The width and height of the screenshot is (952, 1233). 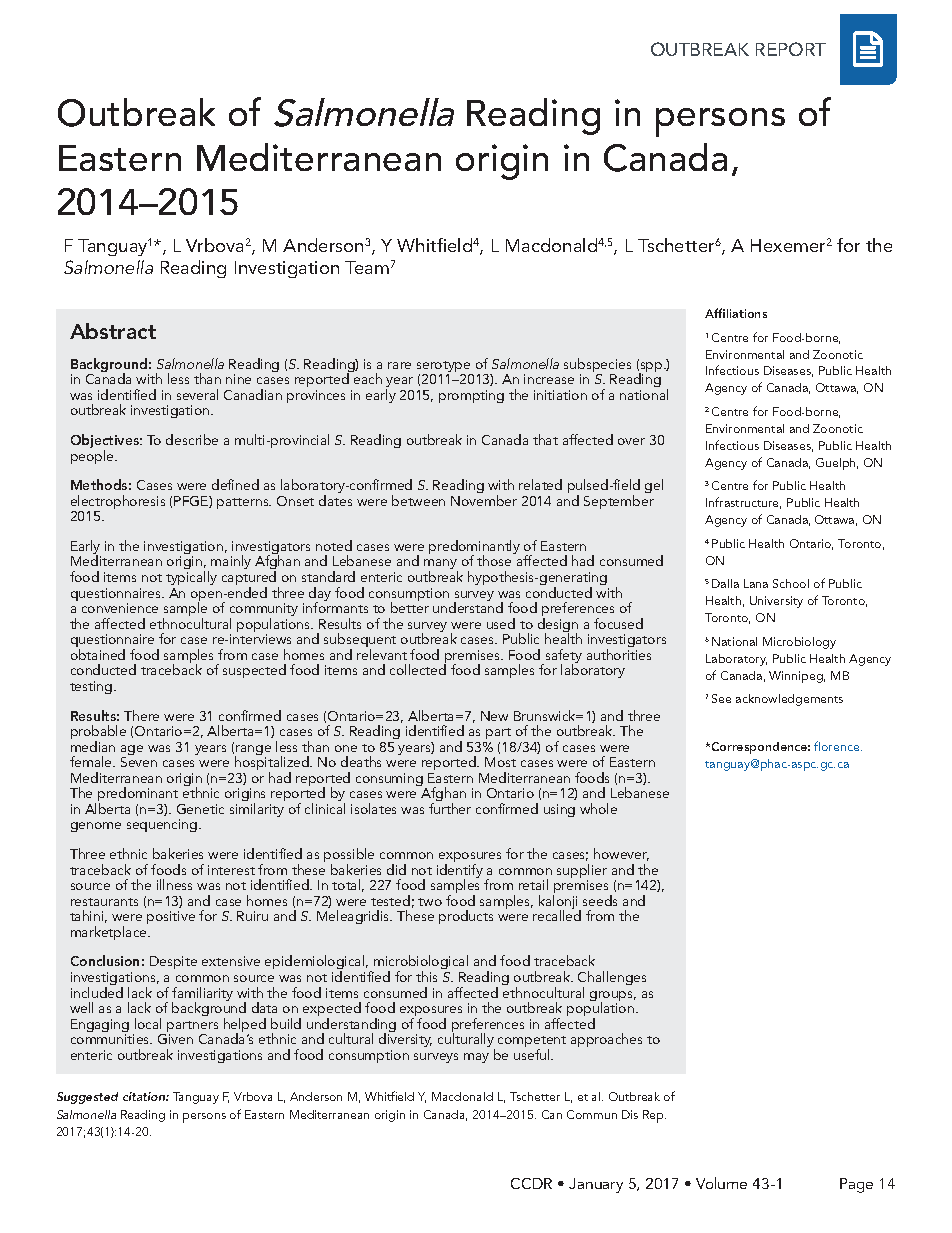 What do you see at coordinates (163, 825) in the screenshot?
I see `sequencing` at bounding box center [163, 825].
